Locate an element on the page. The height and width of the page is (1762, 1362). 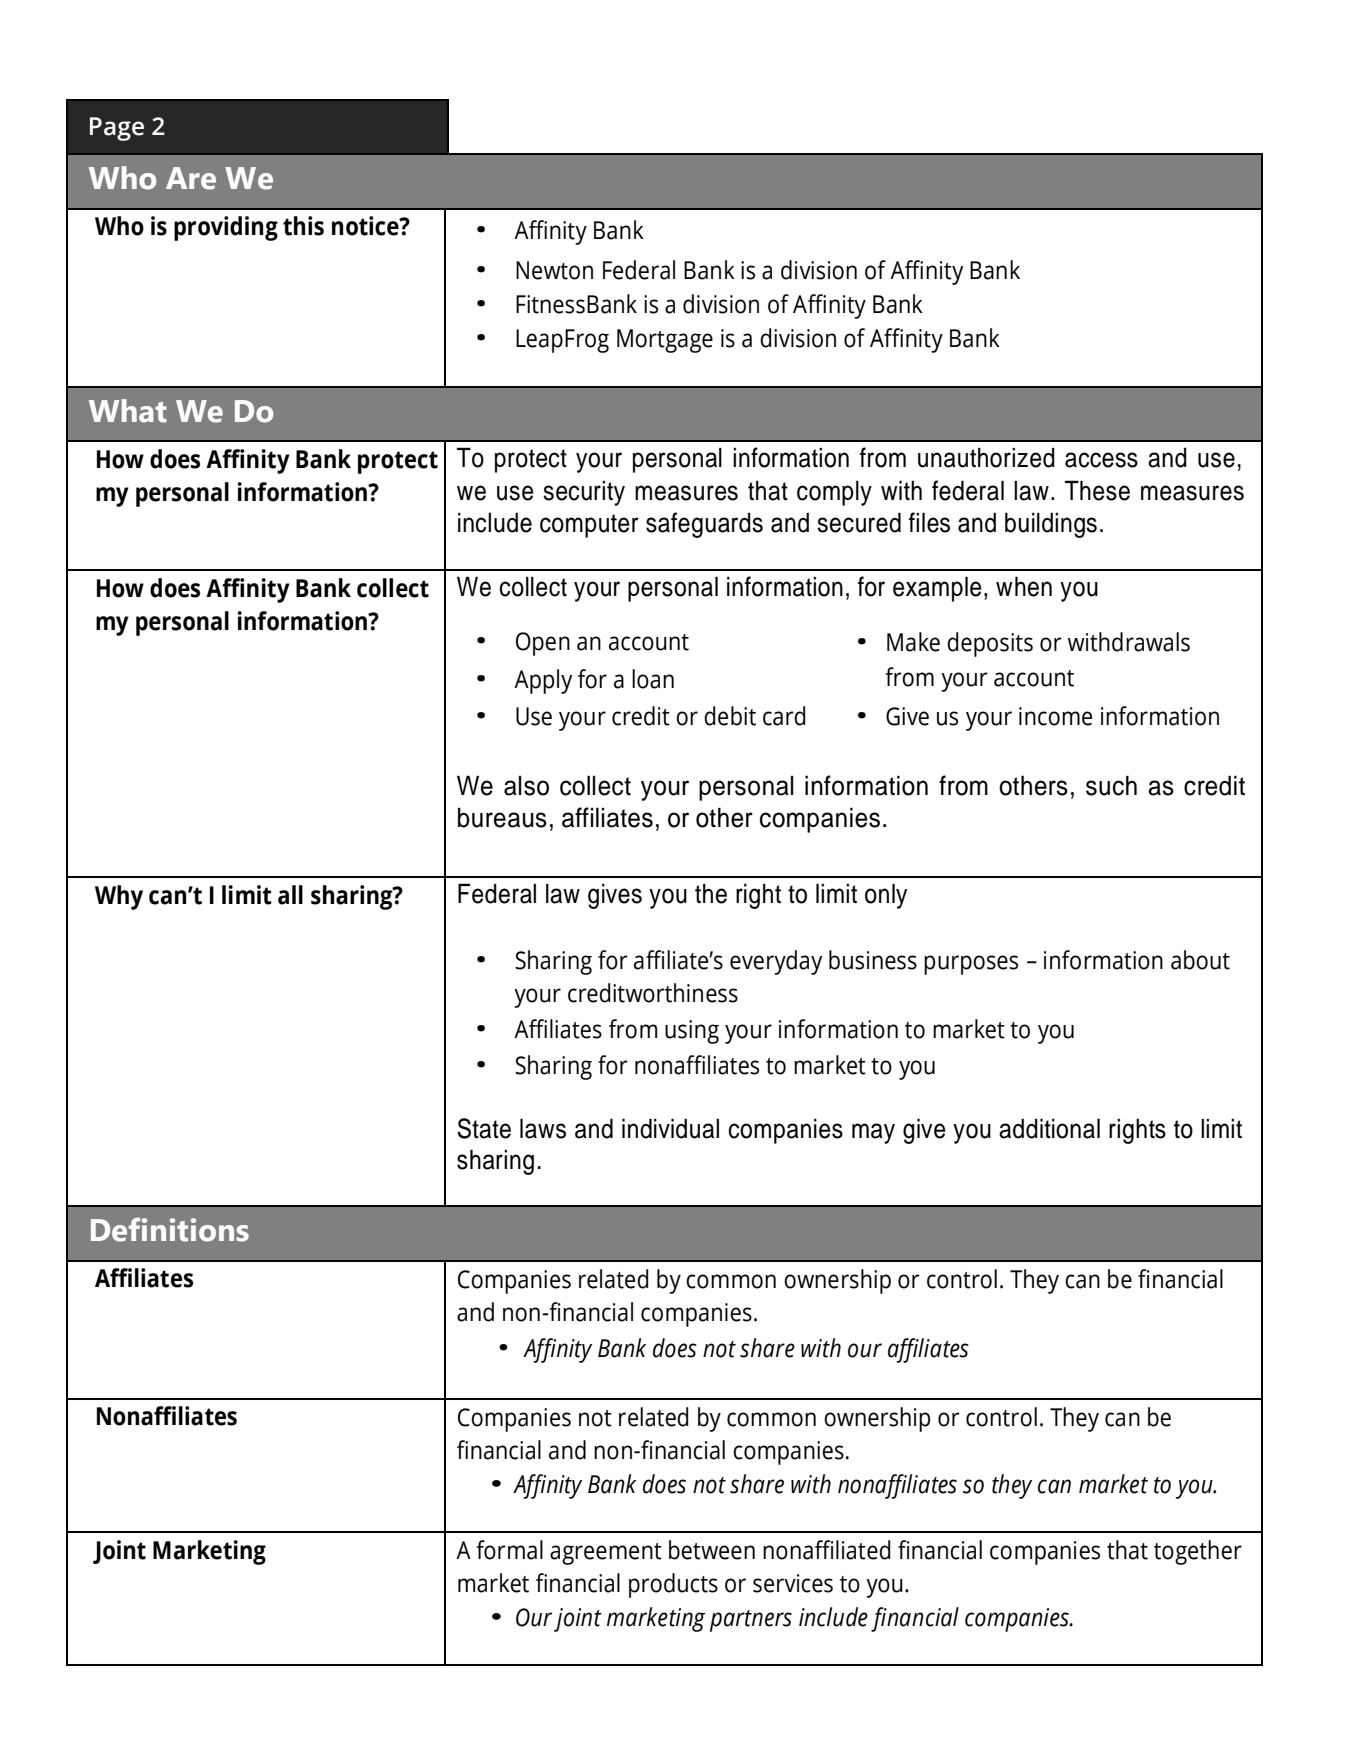
Definitions is located at coordinates (170, 1230).
